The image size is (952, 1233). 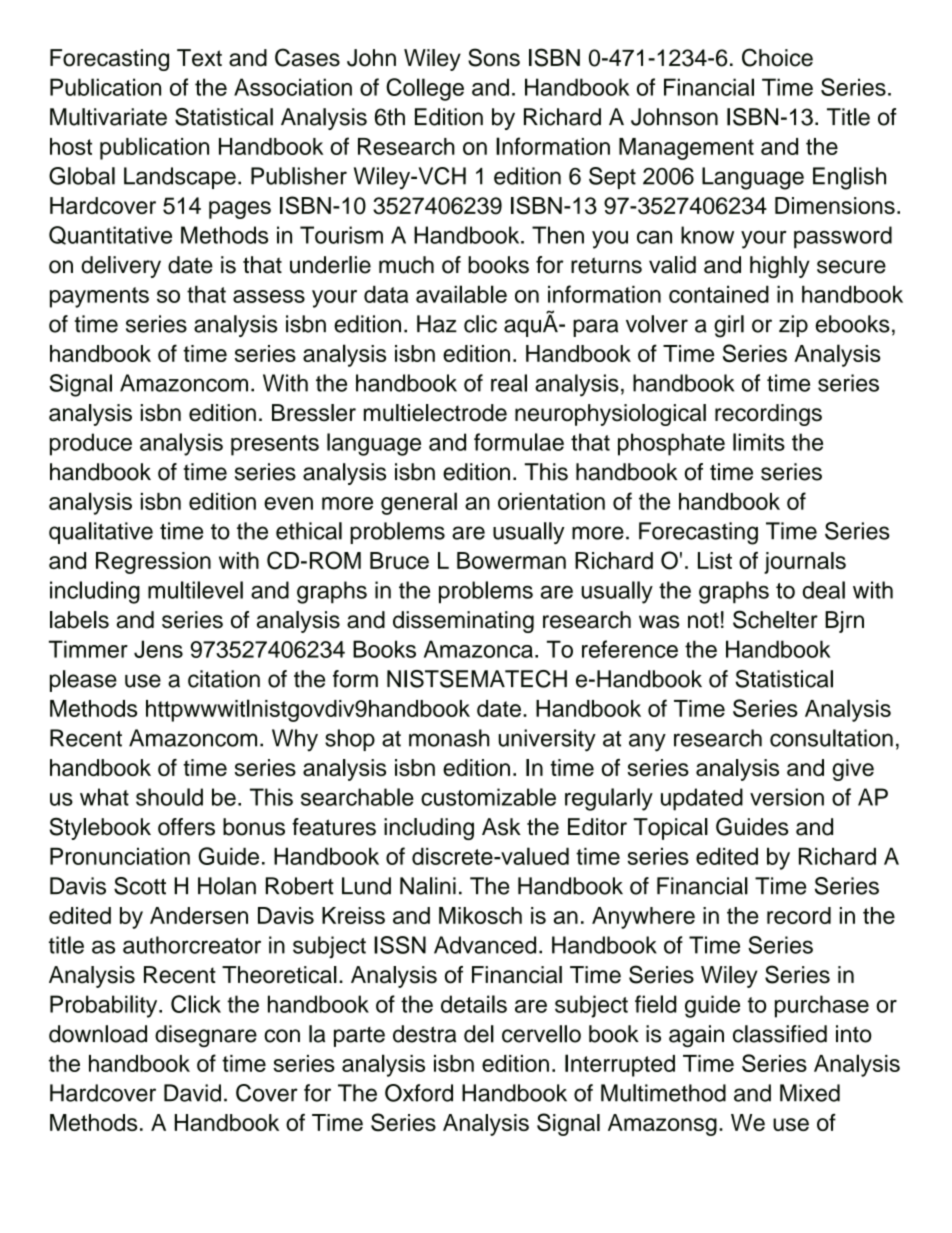 What do you see at coordinates (399, 560) in the screenshot?
I see `Bruce` at bounding box center [399, 560].
